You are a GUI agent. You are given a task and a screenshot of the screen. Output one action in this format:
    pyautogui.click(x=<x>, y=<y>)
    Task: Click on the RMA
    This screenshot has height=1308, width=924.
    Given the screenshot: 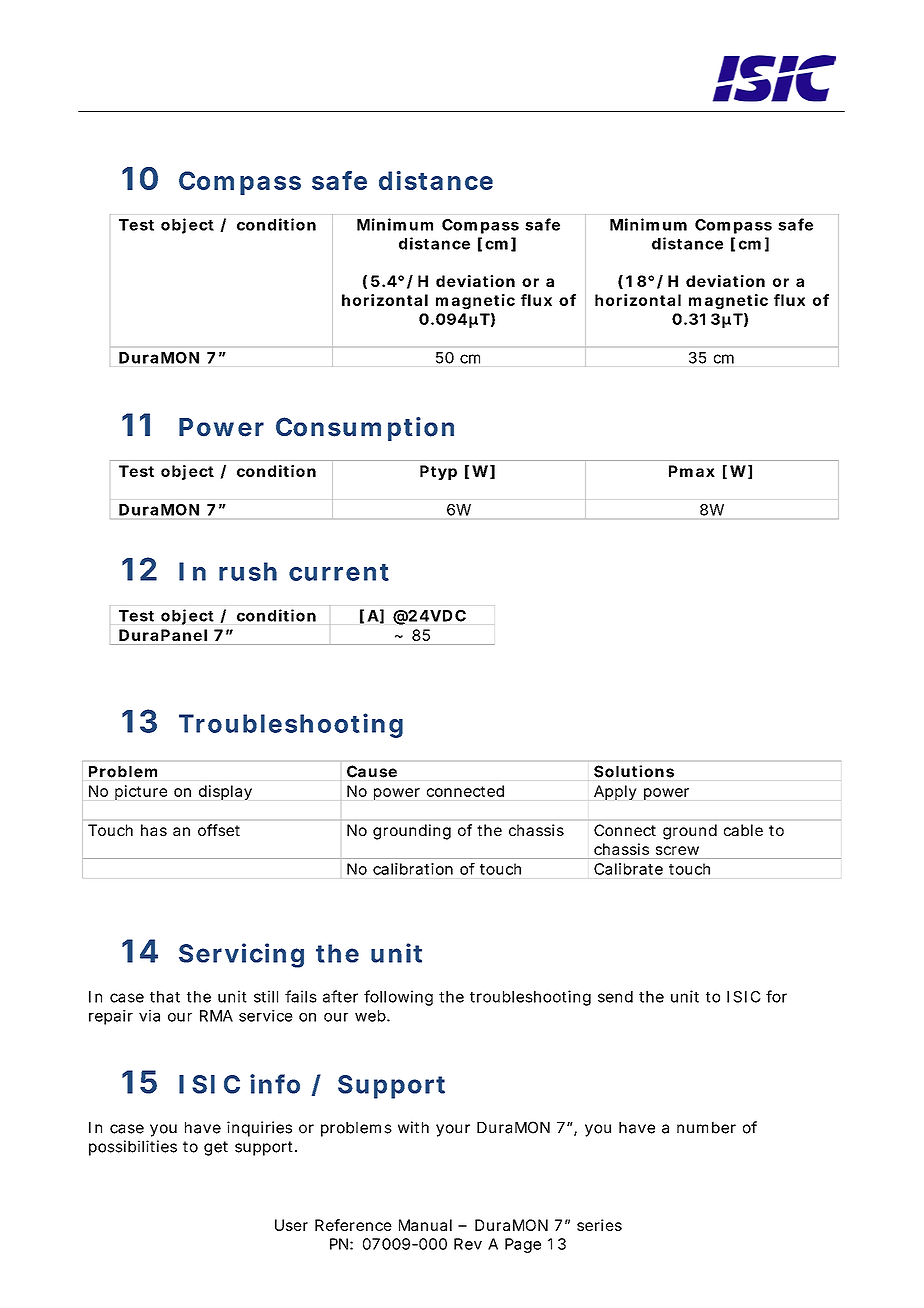 What is the action you would take?
    pyautogui.click(x=216, y=1016)
